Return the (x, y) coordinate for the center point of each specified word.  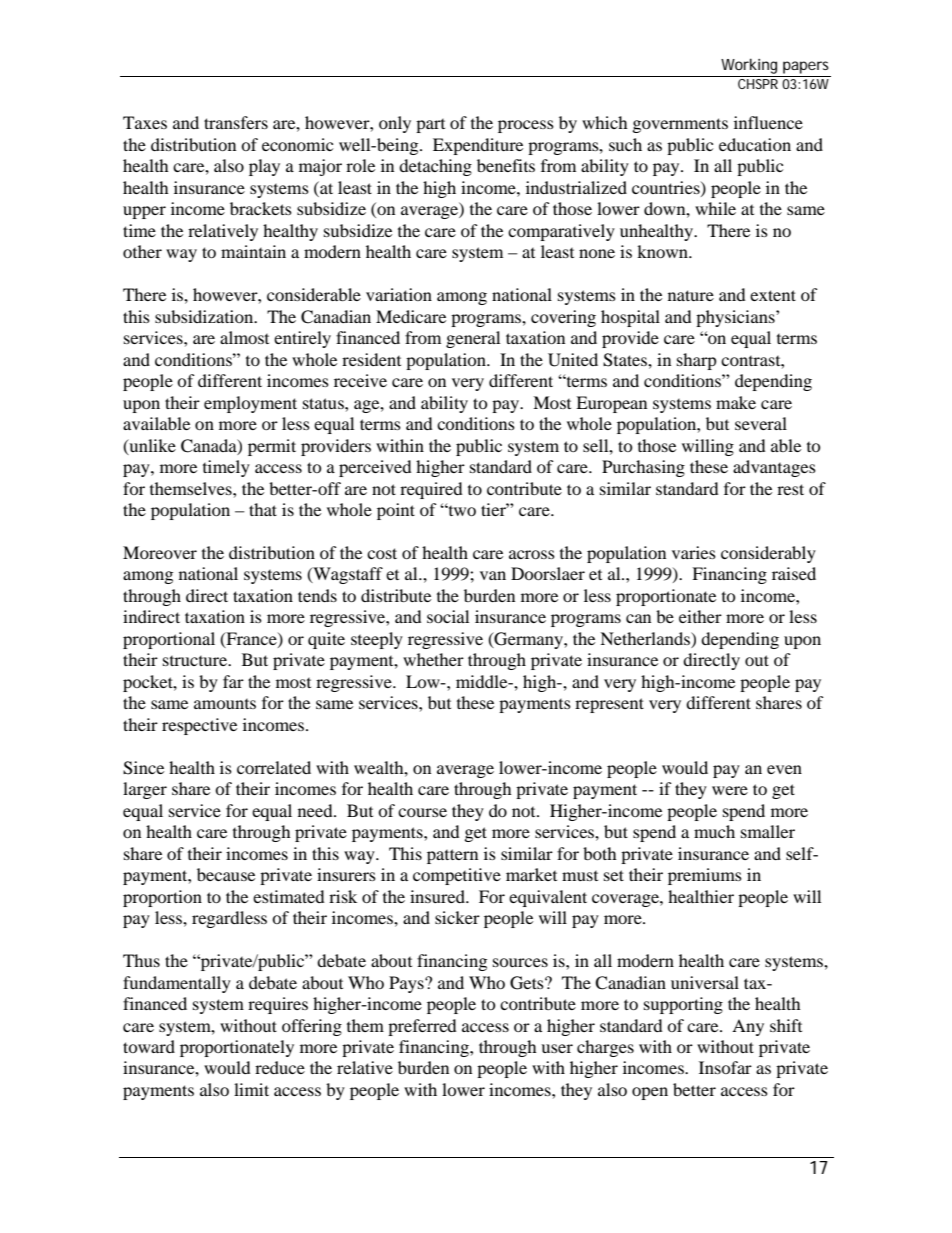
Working (749, 66)
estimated (289, 896)
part (430, 126)
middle (483, 681)
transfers (236, 122)
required (431, 490)
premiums (705, 876)
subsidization (205, 316)
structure (196, 661)
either (700, 616)
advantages (774, 468)
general (473, 339)
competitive (457, 876)
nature (691, 295)
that (263, 509)
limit (251, 1089)
